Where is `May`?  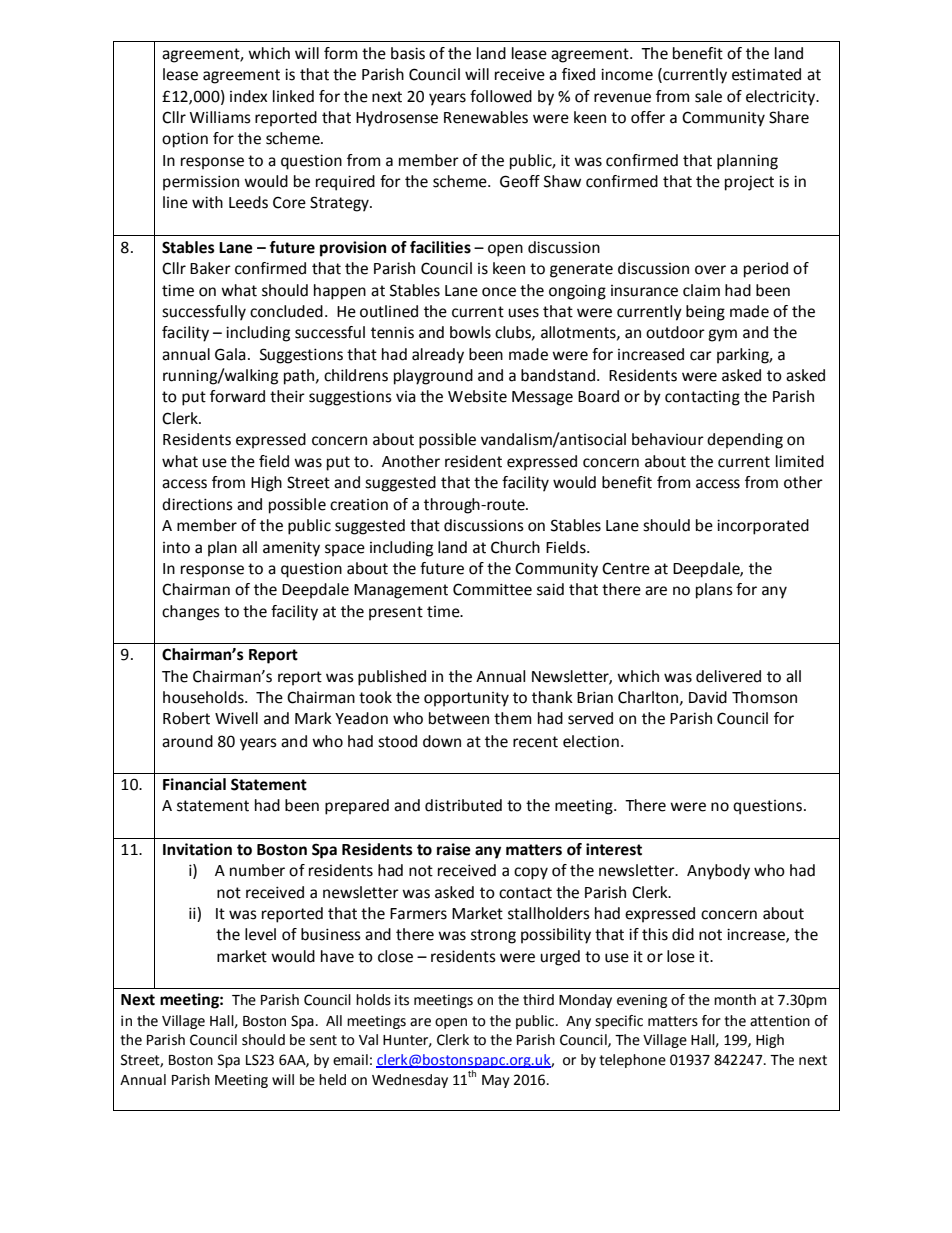
May is located at coordinates (496, 1081).
